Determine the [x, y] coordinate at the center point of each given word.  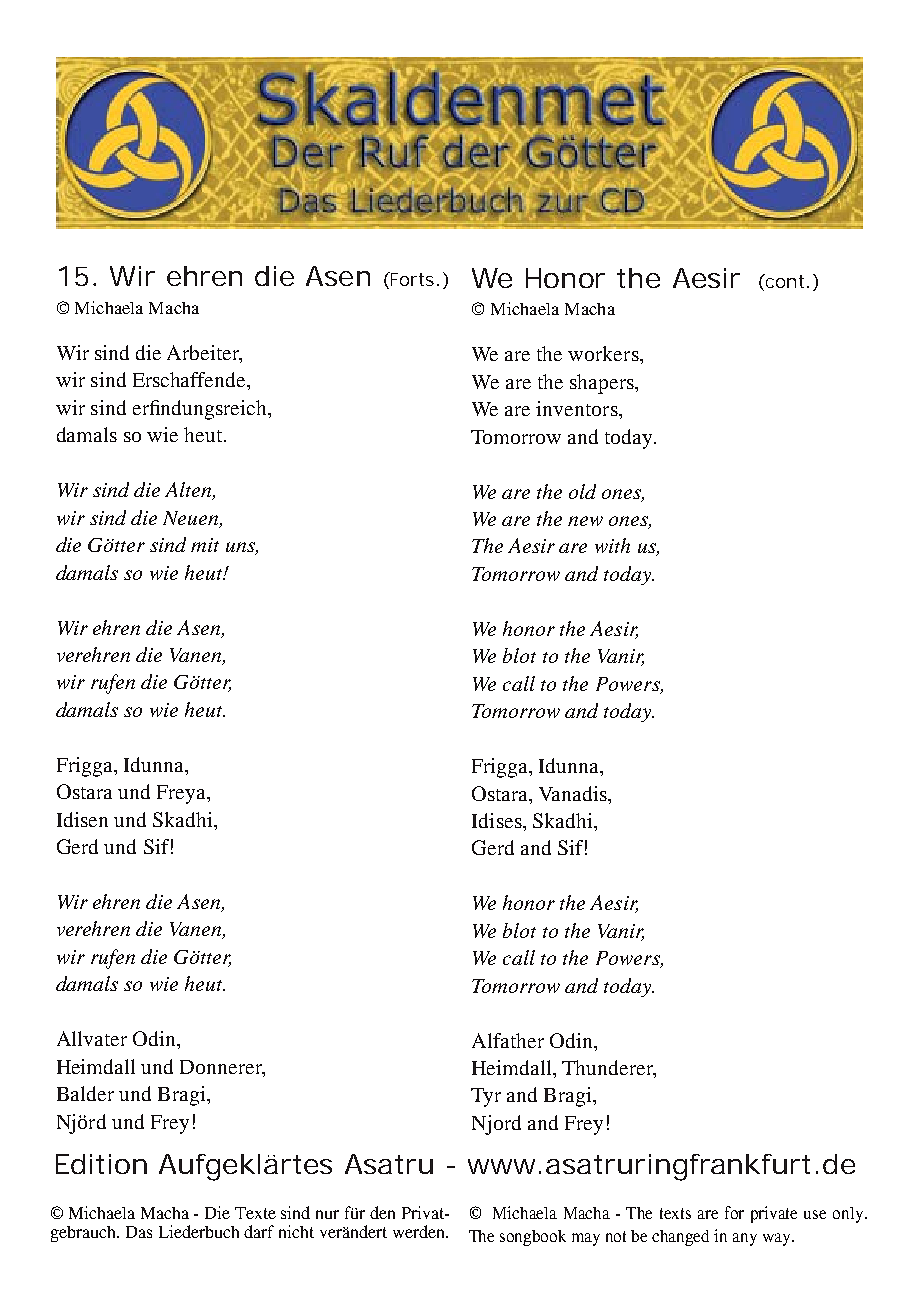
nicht [296, 1231]
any [745, 1239]
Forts [411, 279]
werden [420, 1231]
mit [205, 545]
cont [784, 281]
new [585, 521]
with [612, 545]
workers [604, 353]
